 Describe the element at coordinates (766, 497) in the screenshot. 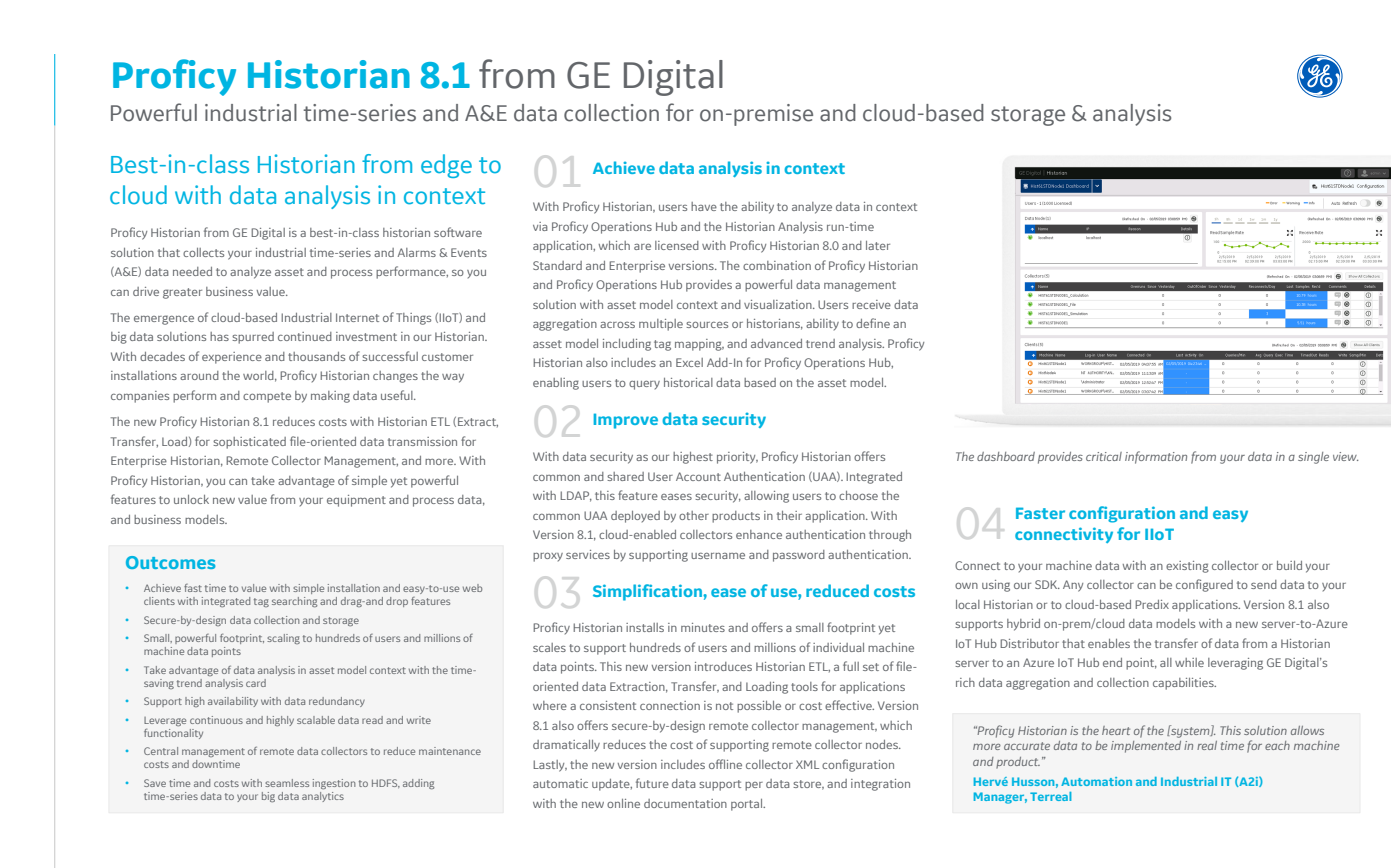

I see `allowing` at that location.
